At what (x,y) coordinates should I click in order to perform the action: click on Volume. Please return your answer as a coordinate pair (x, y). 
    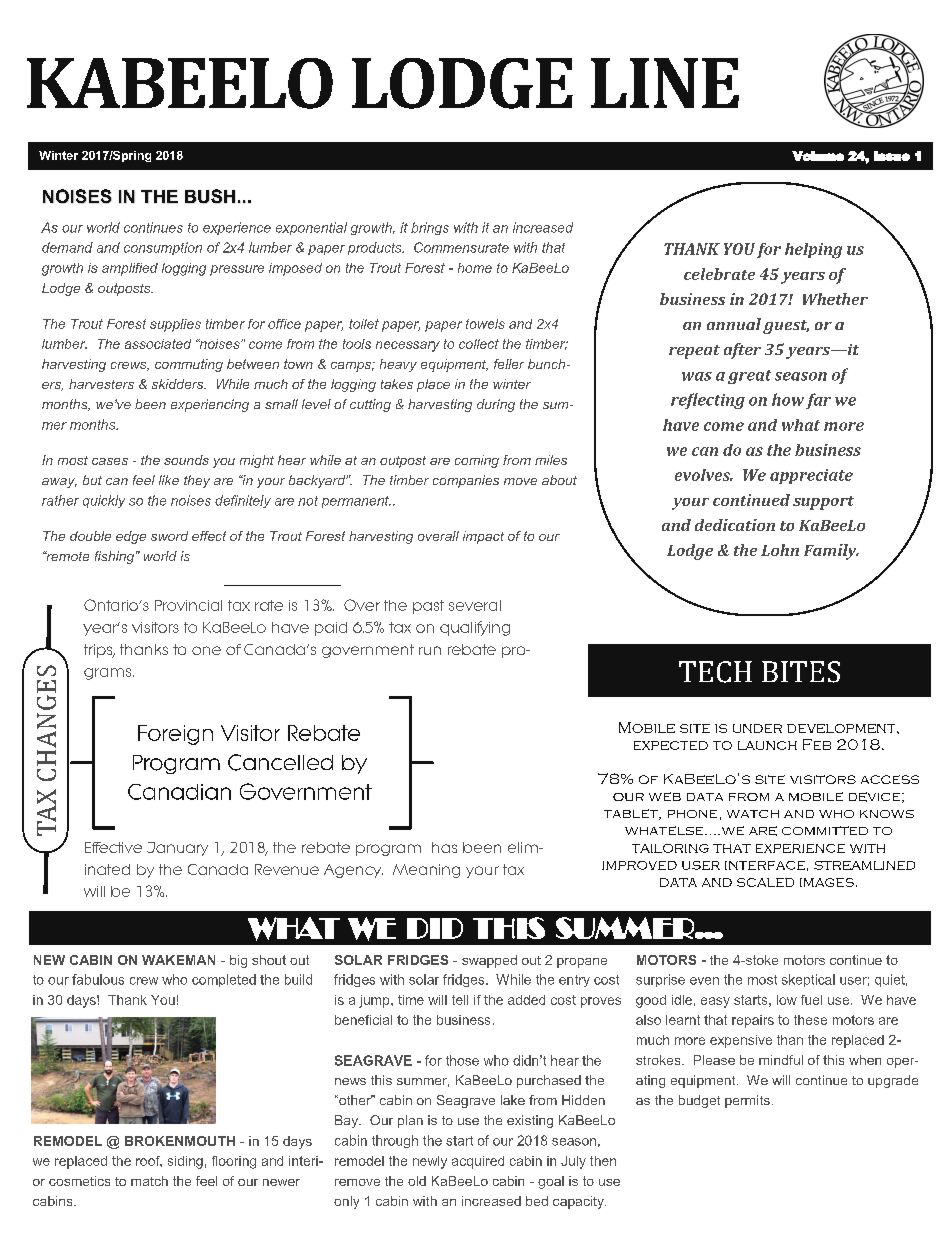
    Looking at the image, I should click on (818, 156).
